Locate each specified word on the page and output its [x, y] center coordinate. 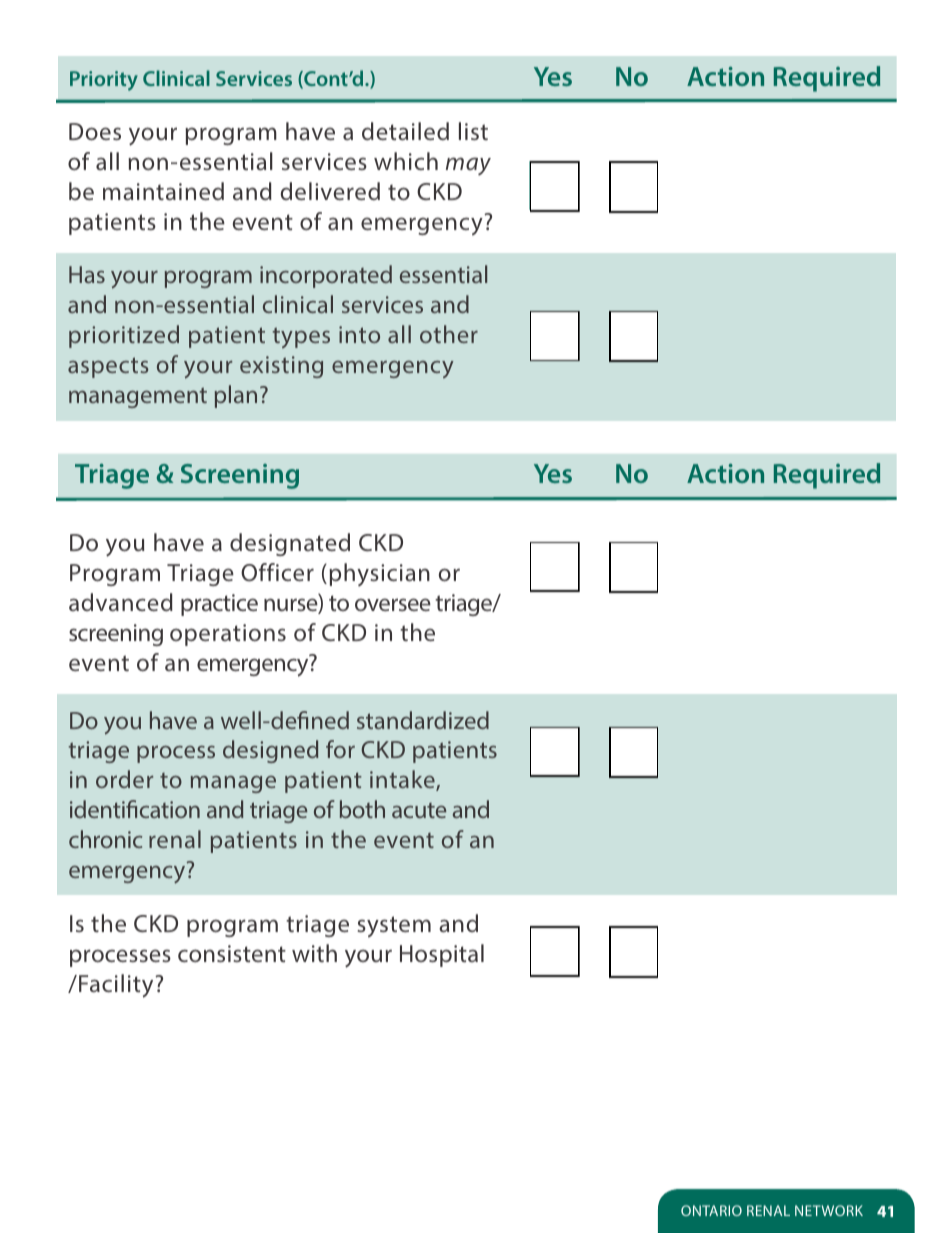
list [473, 131]
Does [95, 131]
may [468, 166]
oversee [393, 604]
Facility [117, 986]
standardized [423, 720]
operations [228, 635]
